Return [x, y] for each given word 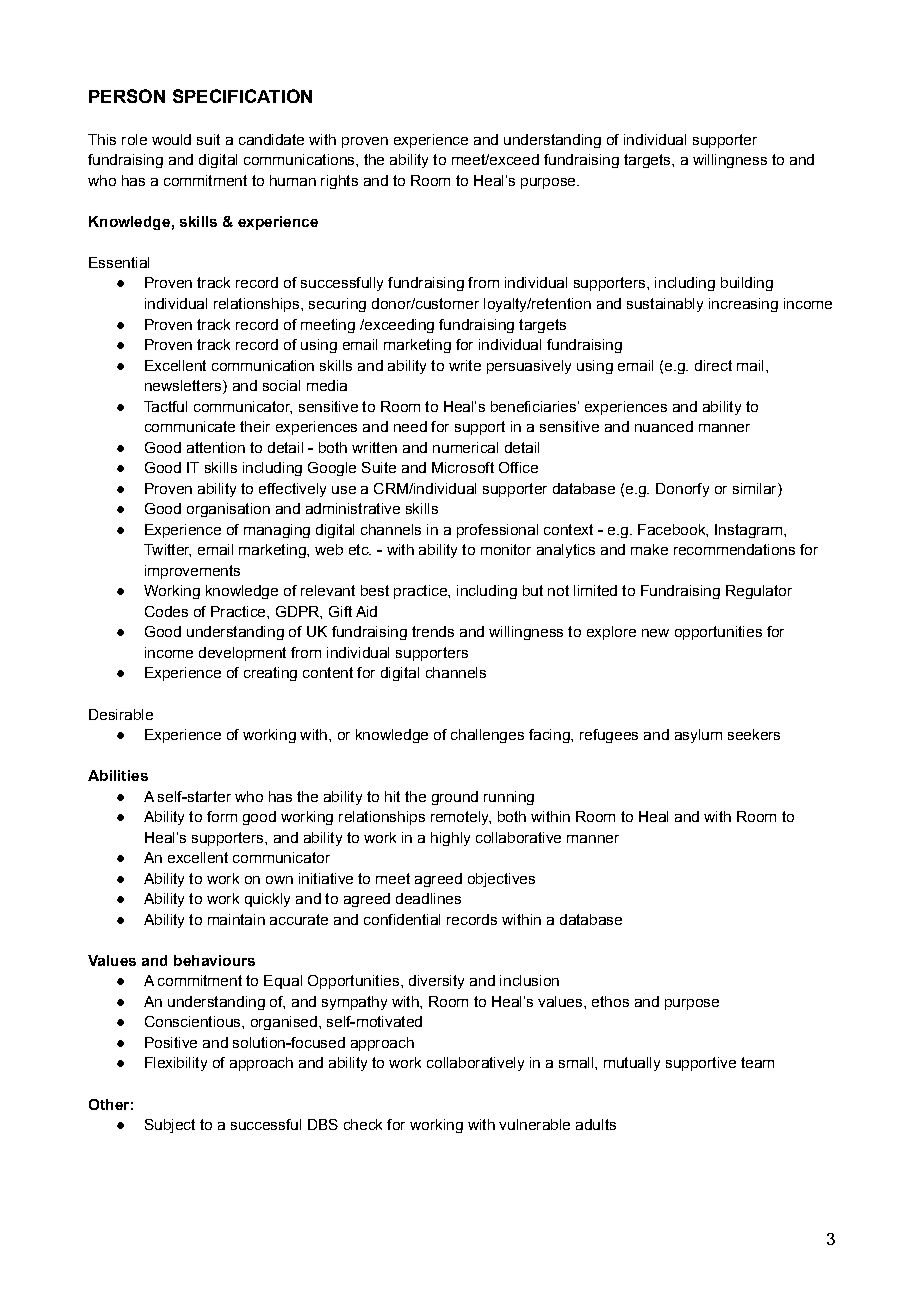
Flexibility [176, 1064]
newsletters [184, 387]
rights [339, 182]
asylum [698, 736]
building [747, 284]
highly [450, 839]
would [171, 139]
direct [713, 365]
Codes [166, 611]
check [363, 1124]
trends [433, 631]
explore [611, 633]
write [465, 365]
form [222, 816]
